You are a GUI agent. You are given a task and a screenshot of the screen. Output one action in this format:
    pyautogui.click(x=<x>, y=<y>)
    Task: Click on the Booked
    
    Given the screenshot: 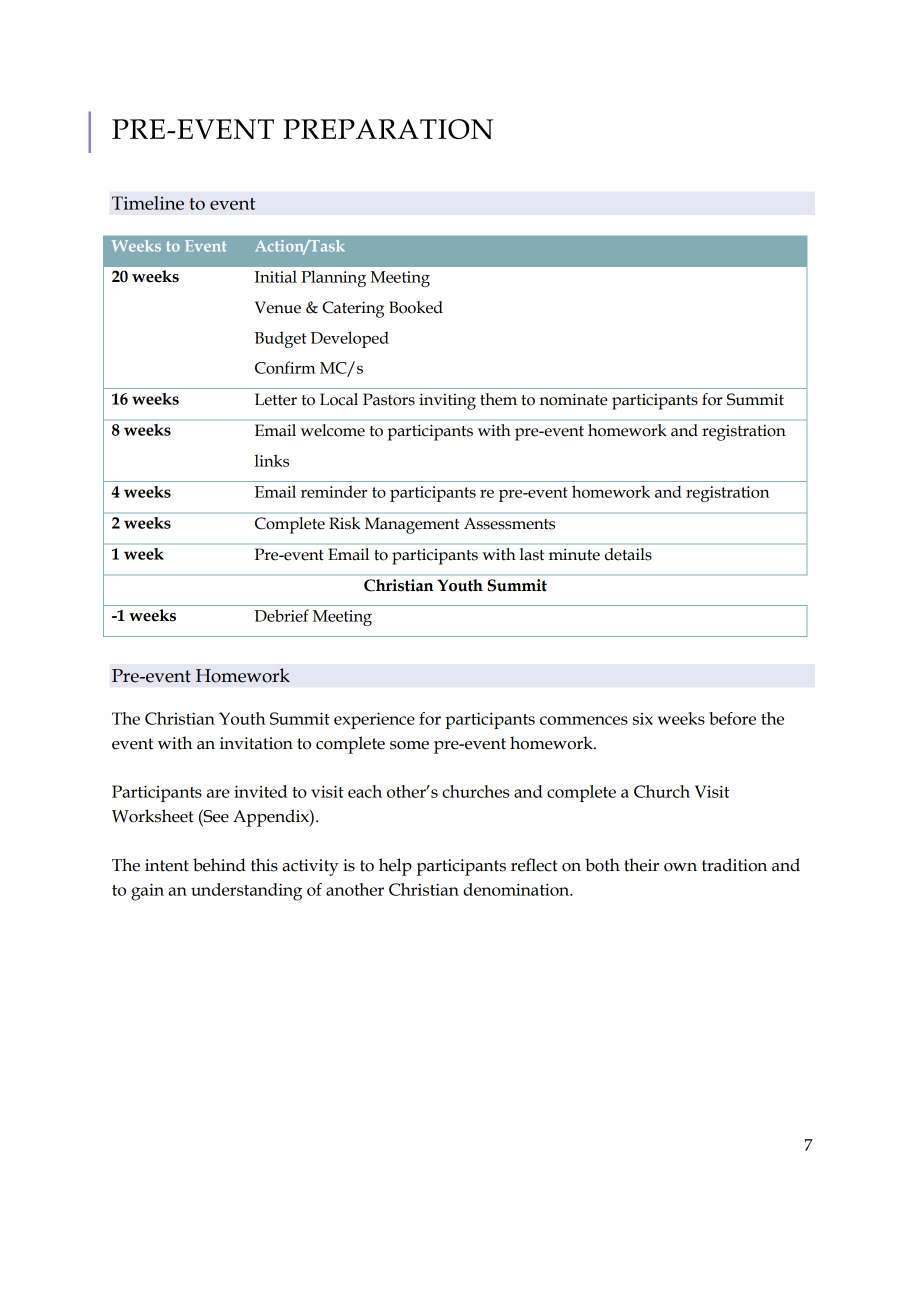 What is the action you would take?
    pyautogui.click(x=416, y=307)
